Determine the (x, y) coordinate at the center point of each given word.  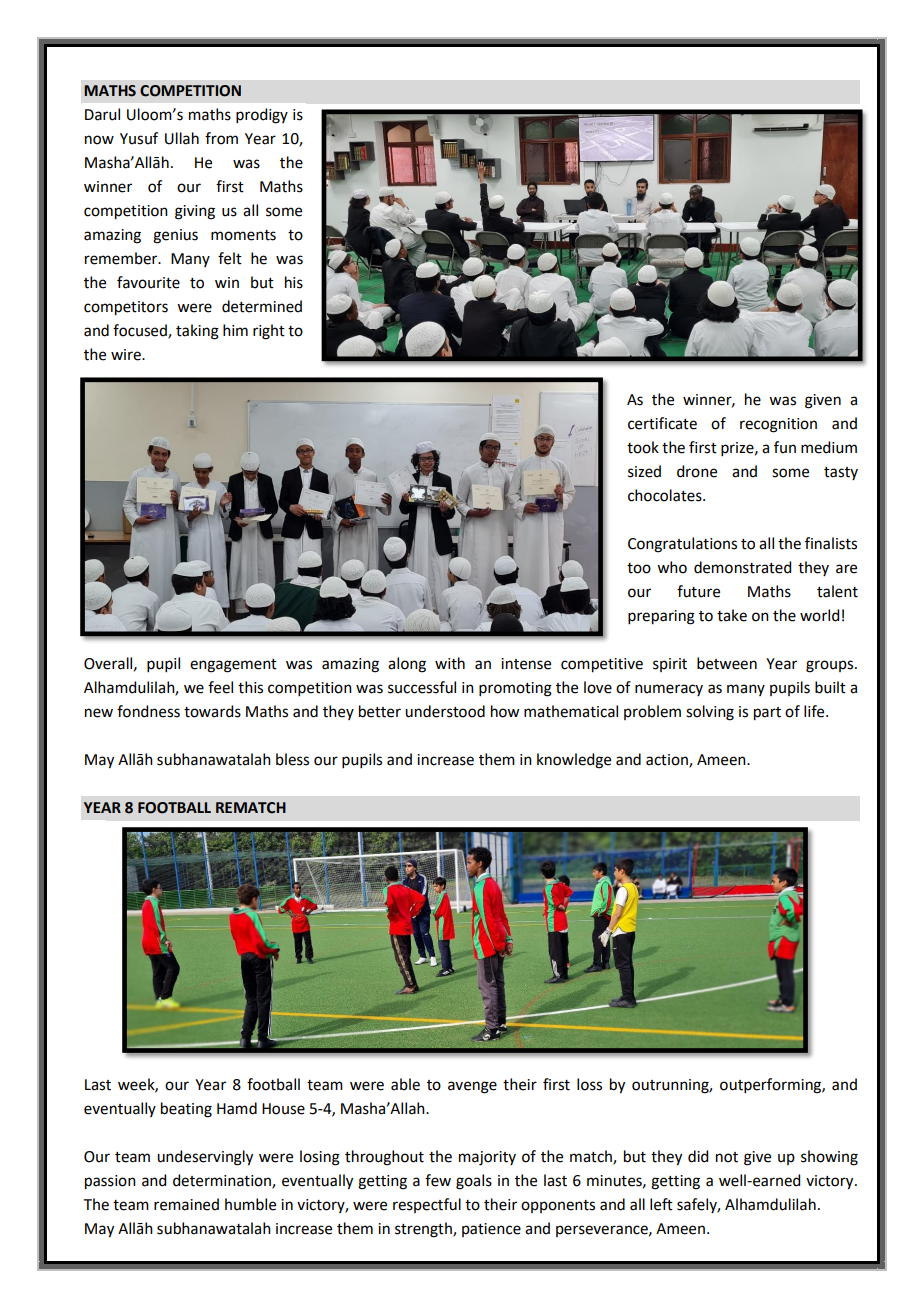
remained (186, 1204)
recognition (778, 425)
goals (474, 1182)
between (727, 663)
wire (127, 355)
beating (186, 1110)
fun (785, 447)
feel (220, 687)
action (668, 760)
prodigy (262, 116)
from (221, 138)
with (450, 663)
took (643, 447)
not (727, 1157)
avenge (472, 1087)
